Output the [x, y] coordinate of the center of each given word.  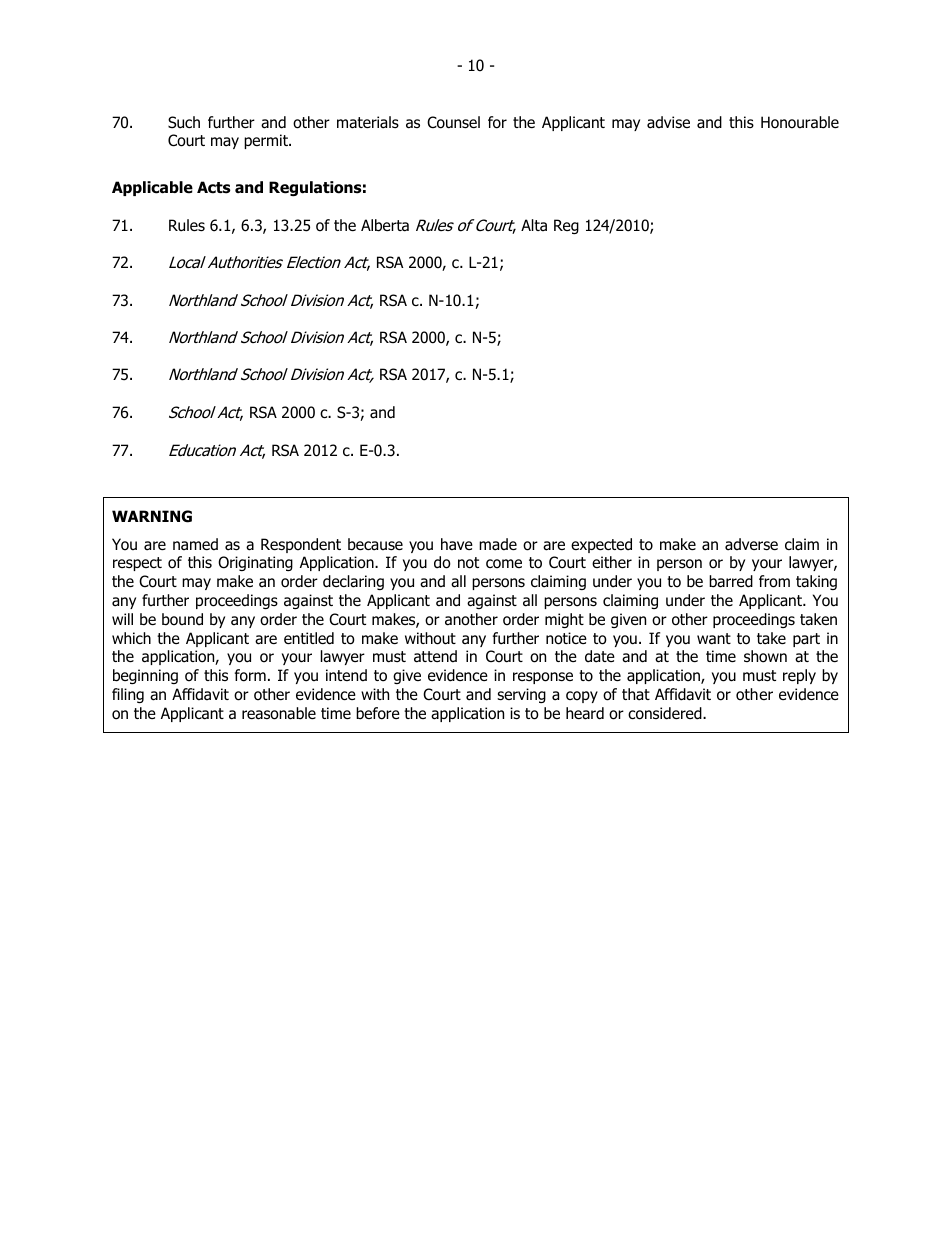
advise [668, 122]
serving [521, 695]
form [250, 675]
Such [184, 122]
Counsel [453, 122]
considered [666, 713]
